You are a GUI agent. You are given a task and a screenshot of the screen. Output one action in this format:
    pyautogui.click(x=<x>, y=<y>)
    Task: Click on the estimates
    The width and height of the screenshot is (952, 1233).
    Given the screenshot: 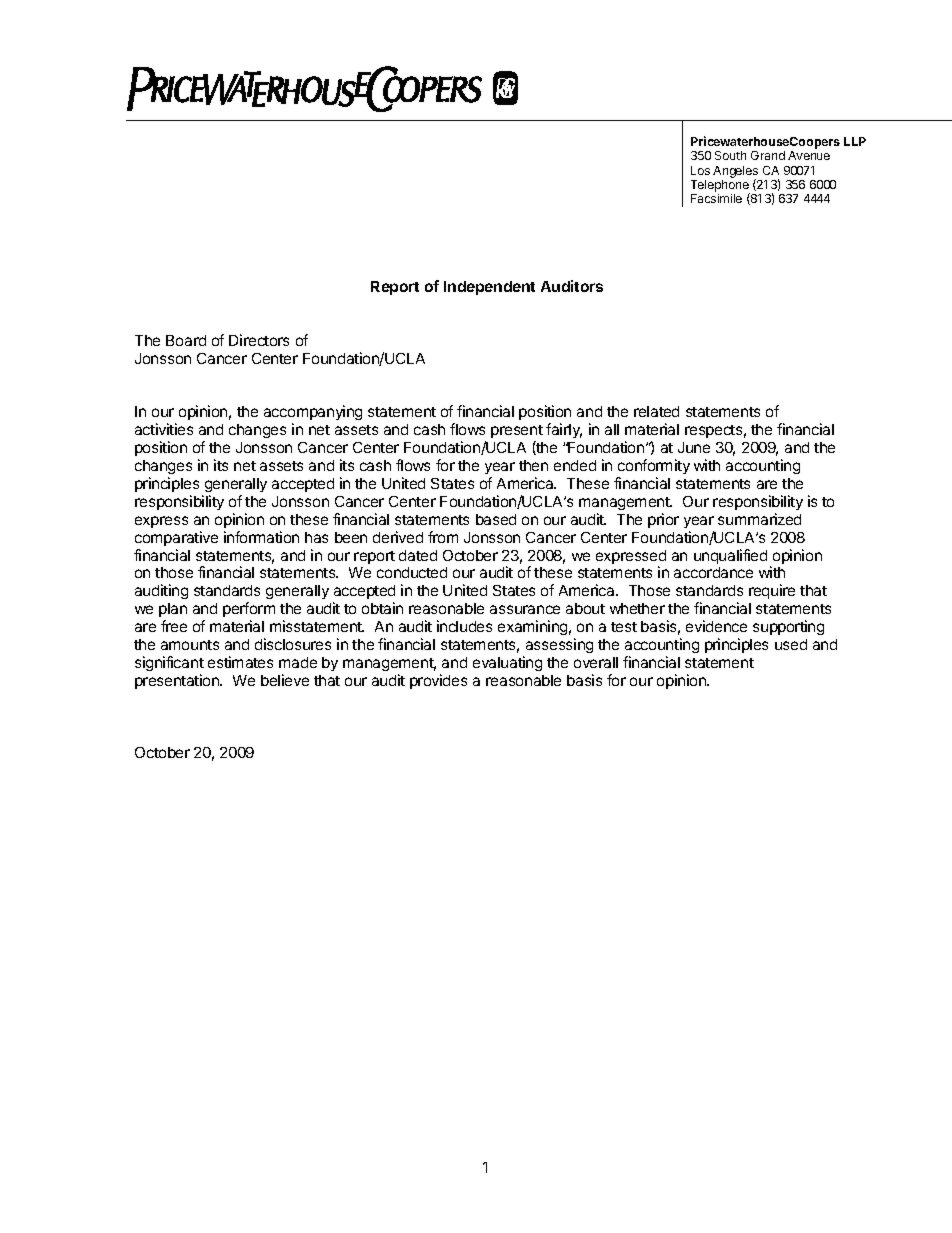 What is the action you would take?
    pyautogui.click(x=240, y=662)
